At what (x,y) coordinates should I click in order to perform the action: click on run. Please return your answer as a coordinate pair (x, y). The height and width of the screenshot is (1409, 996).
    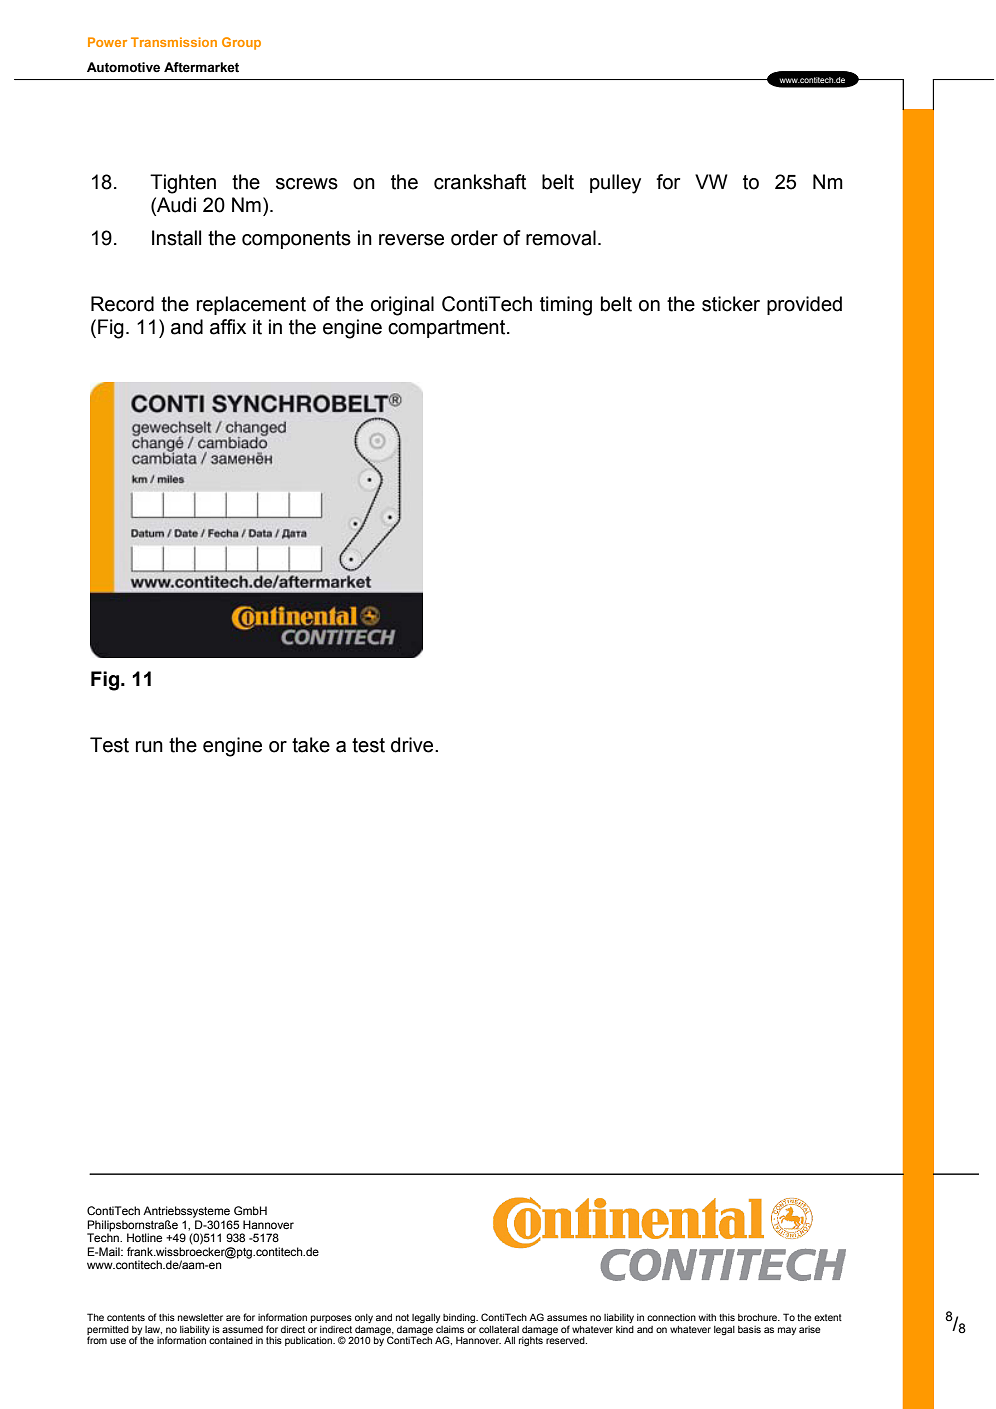
    Looking at the image, I should click on (149, 747).
